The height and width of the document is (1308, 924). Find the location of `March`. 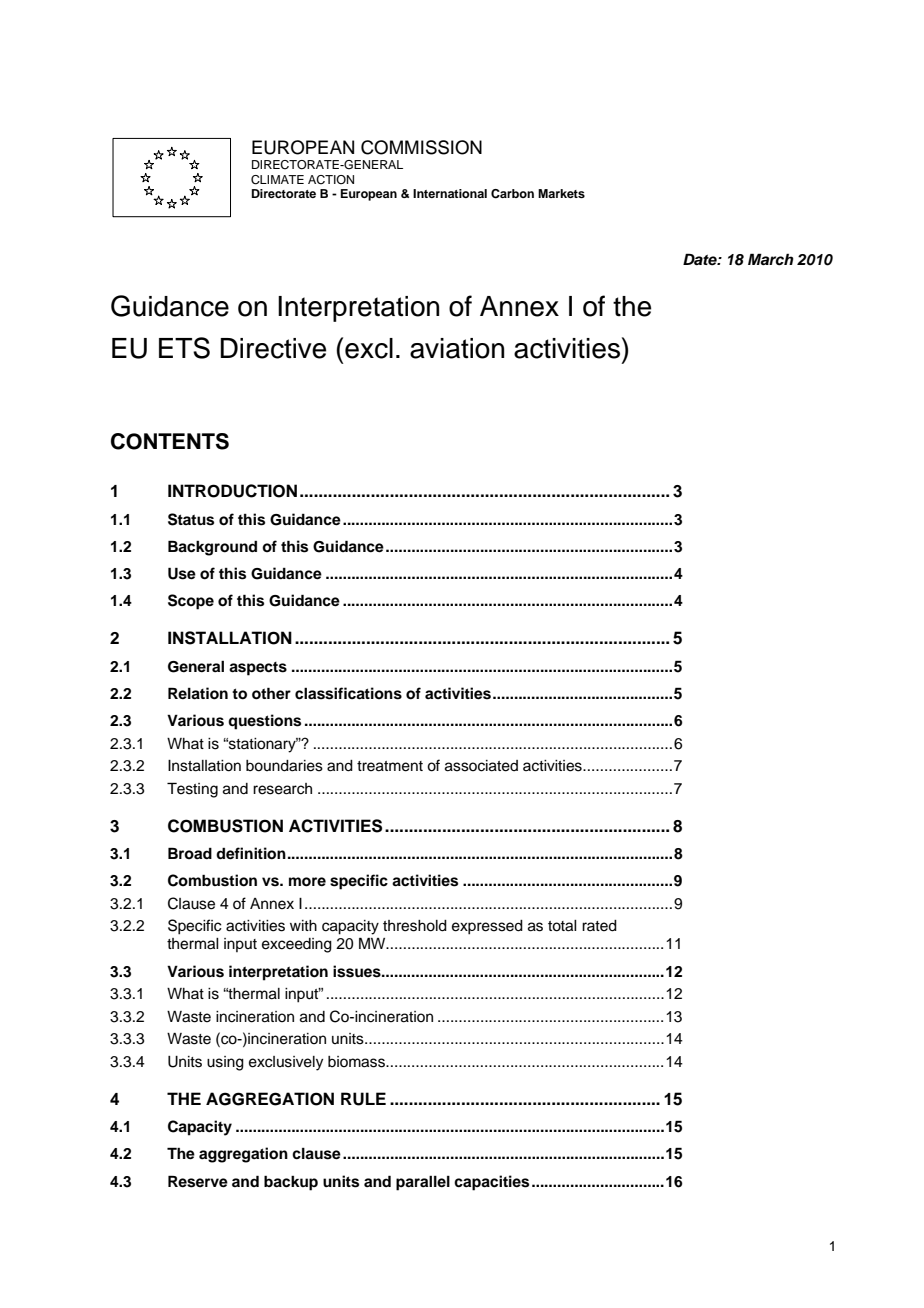

March is located at coordinates (771, 259).
